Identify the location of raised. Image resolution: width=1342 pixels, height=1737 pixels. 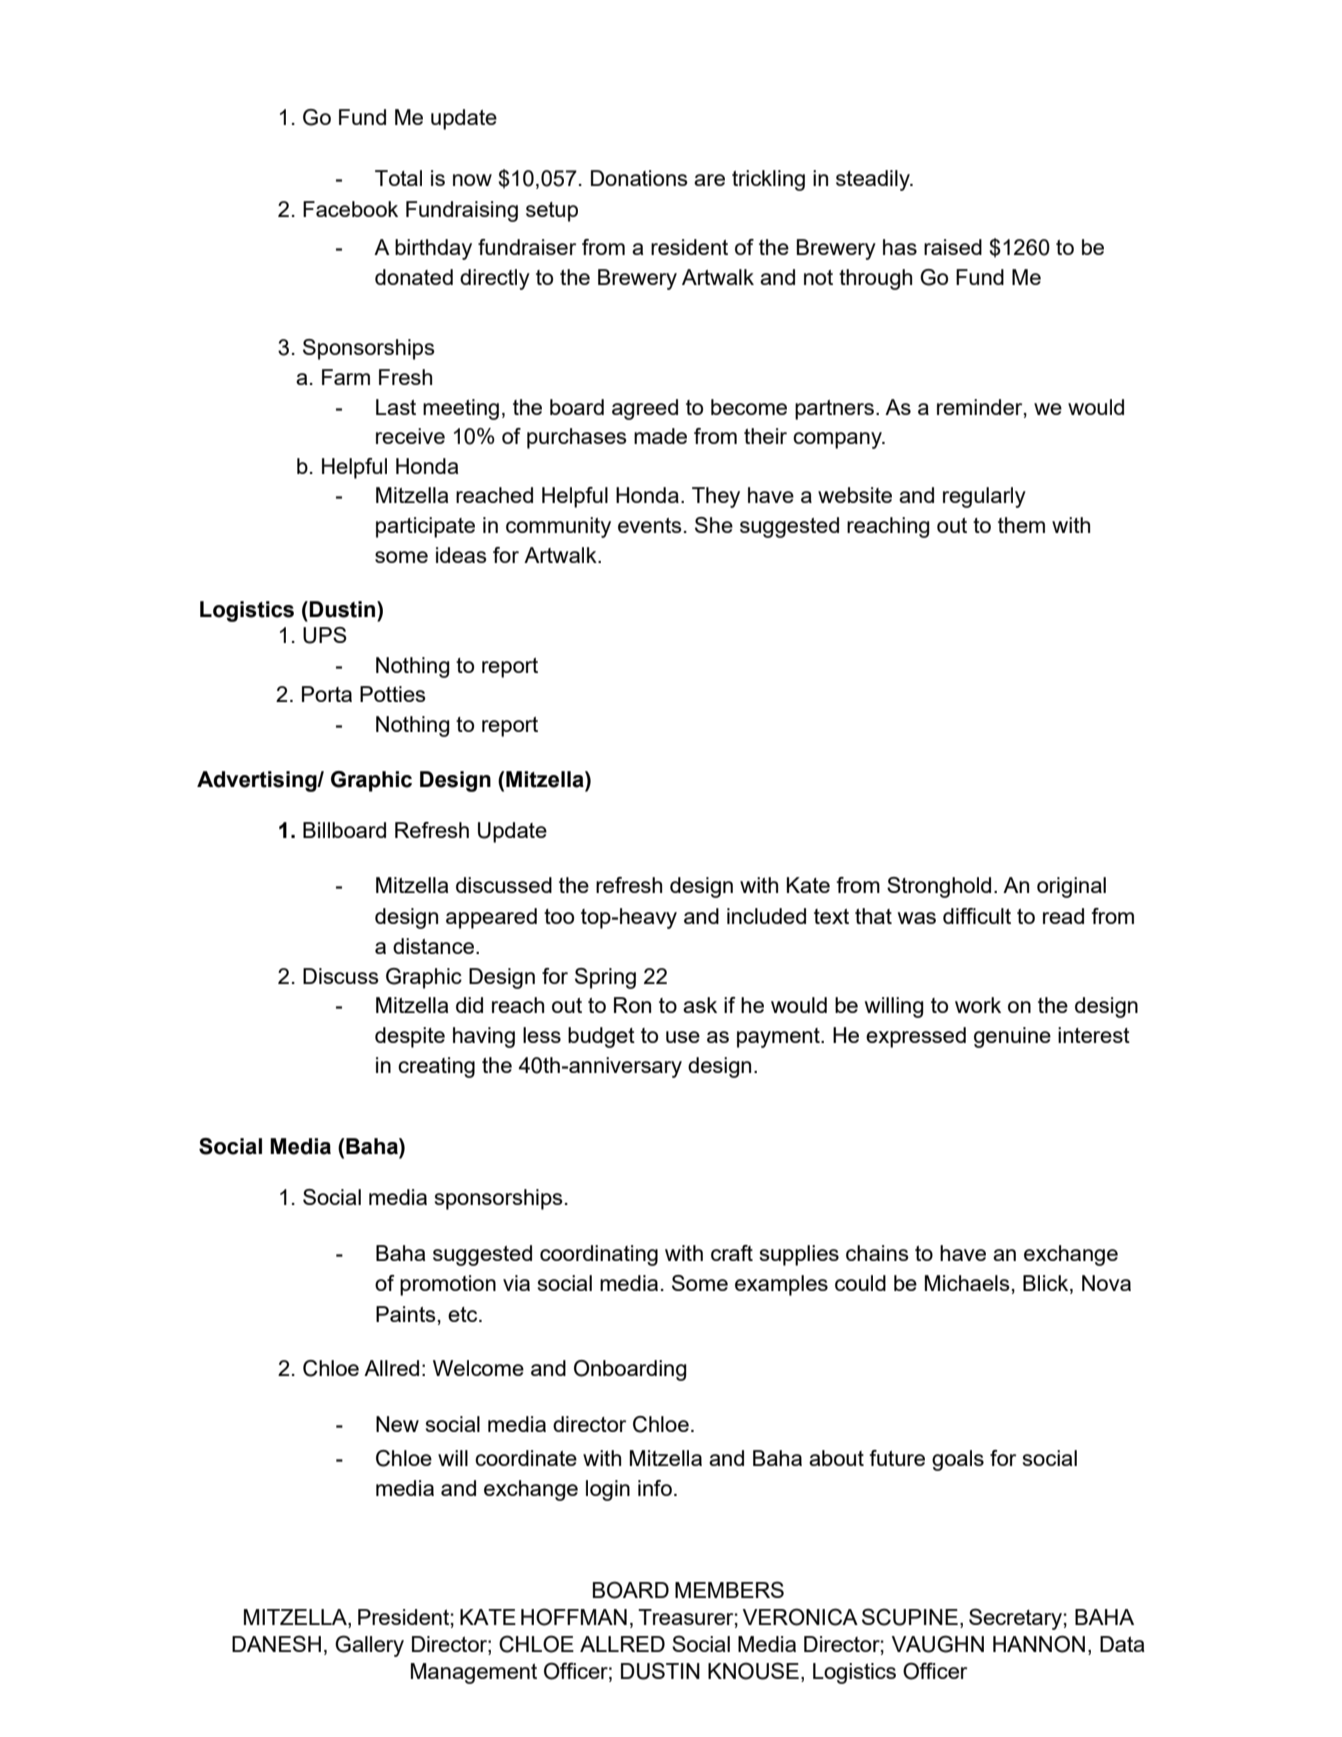
(953, 247).
